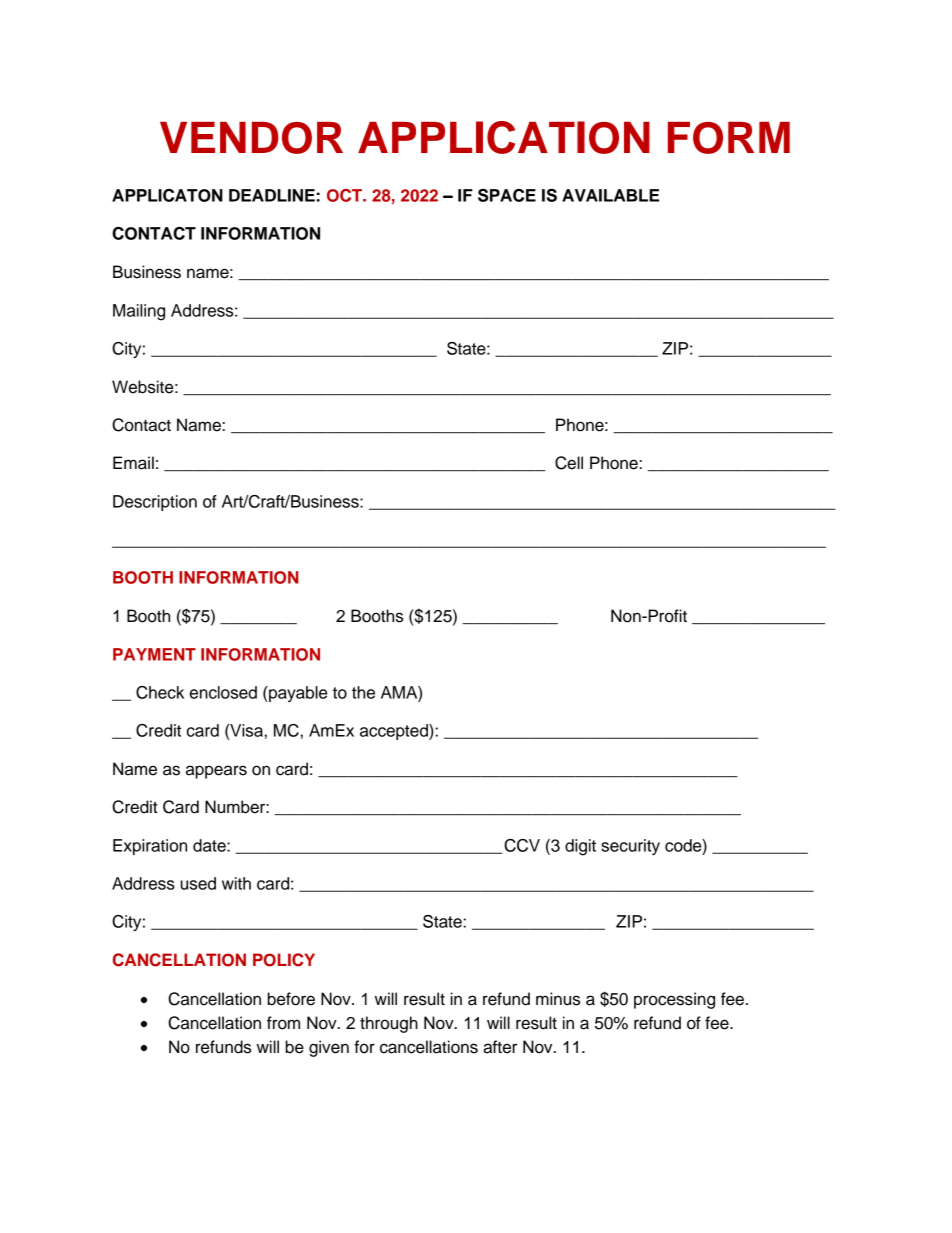 Image resolution: width=952 pixels, height=1233 pixels. I want to click on accepted, so click(395, 732).
